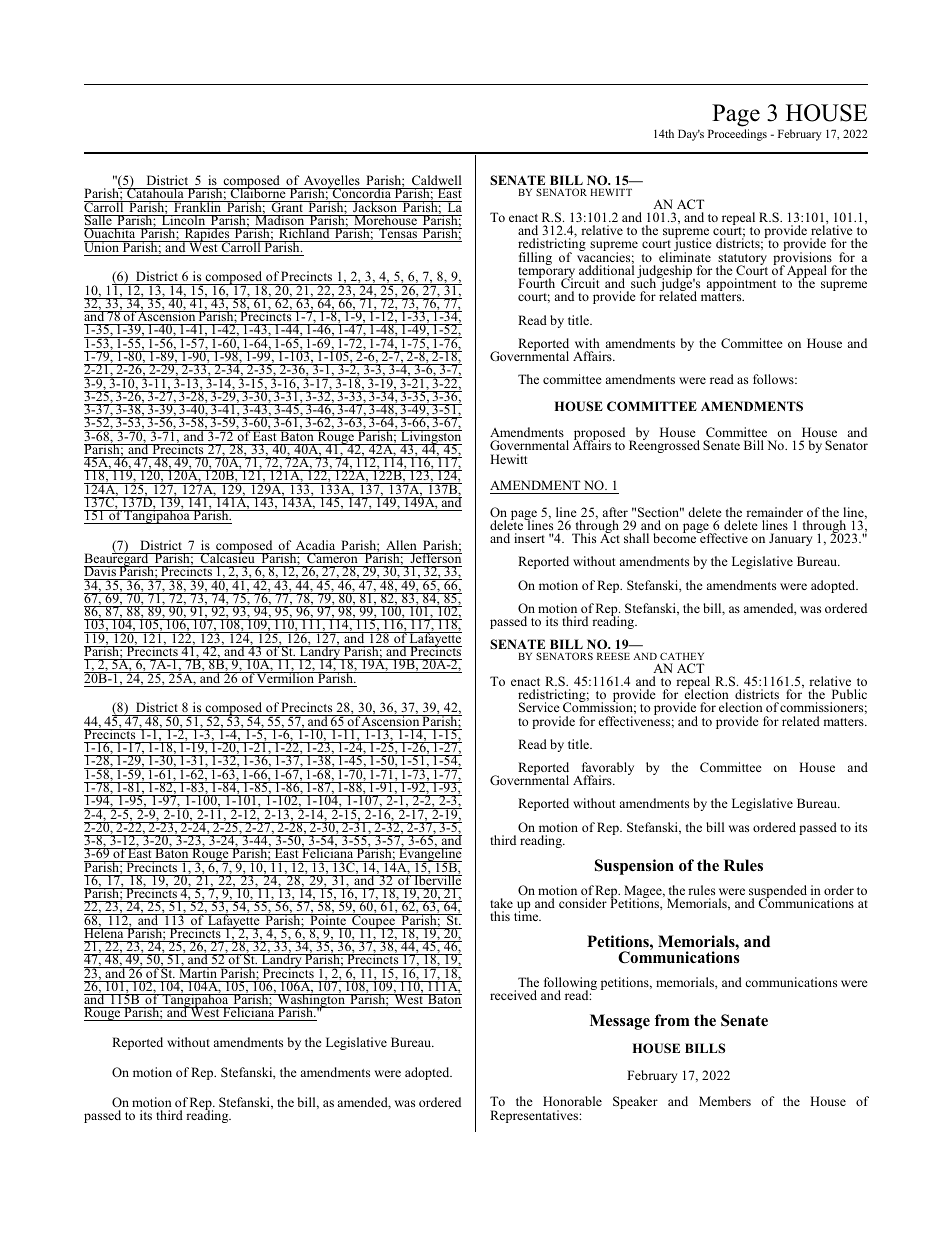  I want to click on Public, so click(849, 694).
